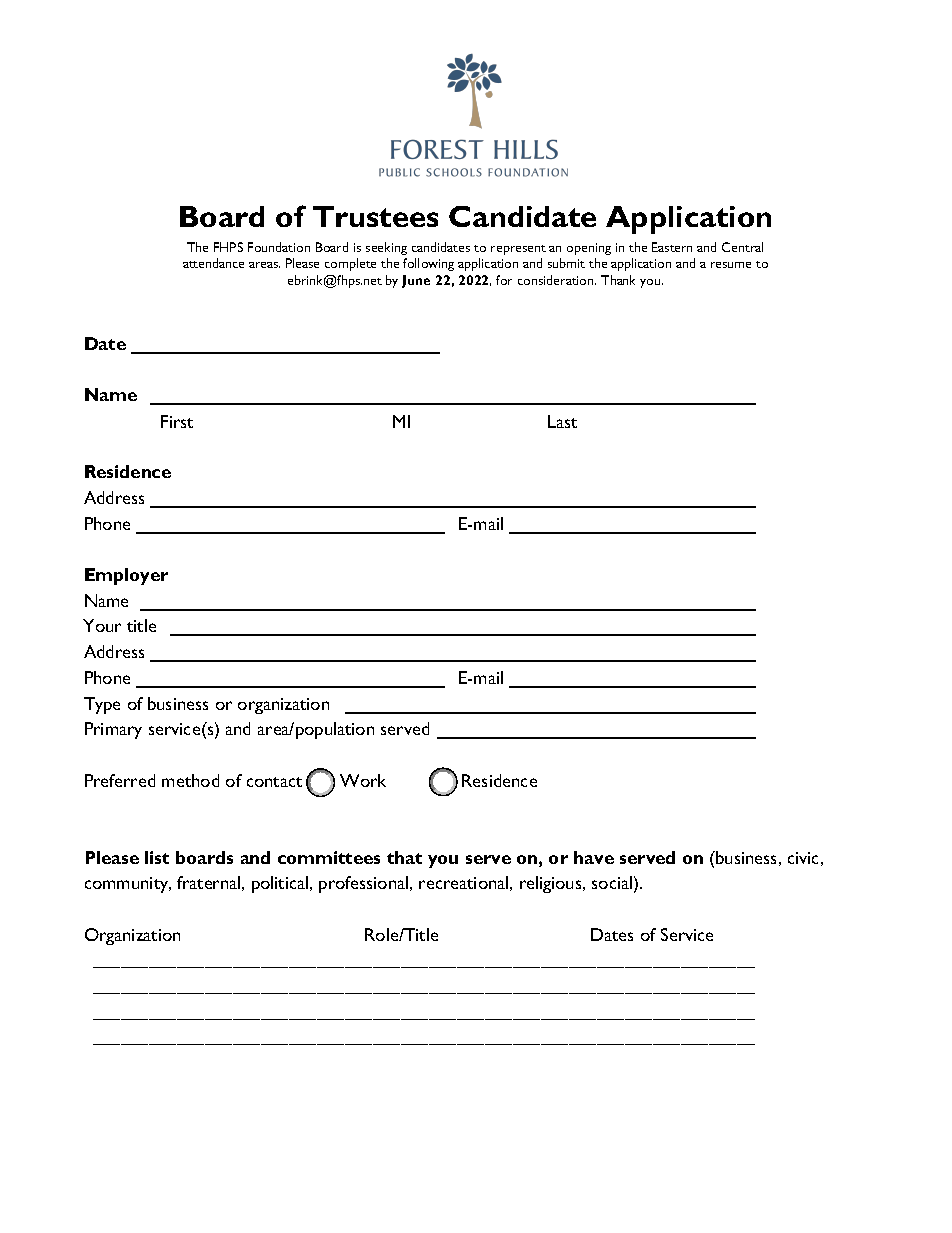 The height and width of the screenshot is (1233, 952). What do you see at coordinates (126, 576) in the screenshot?
I see `Employer` at bounding box center [126, 576].
